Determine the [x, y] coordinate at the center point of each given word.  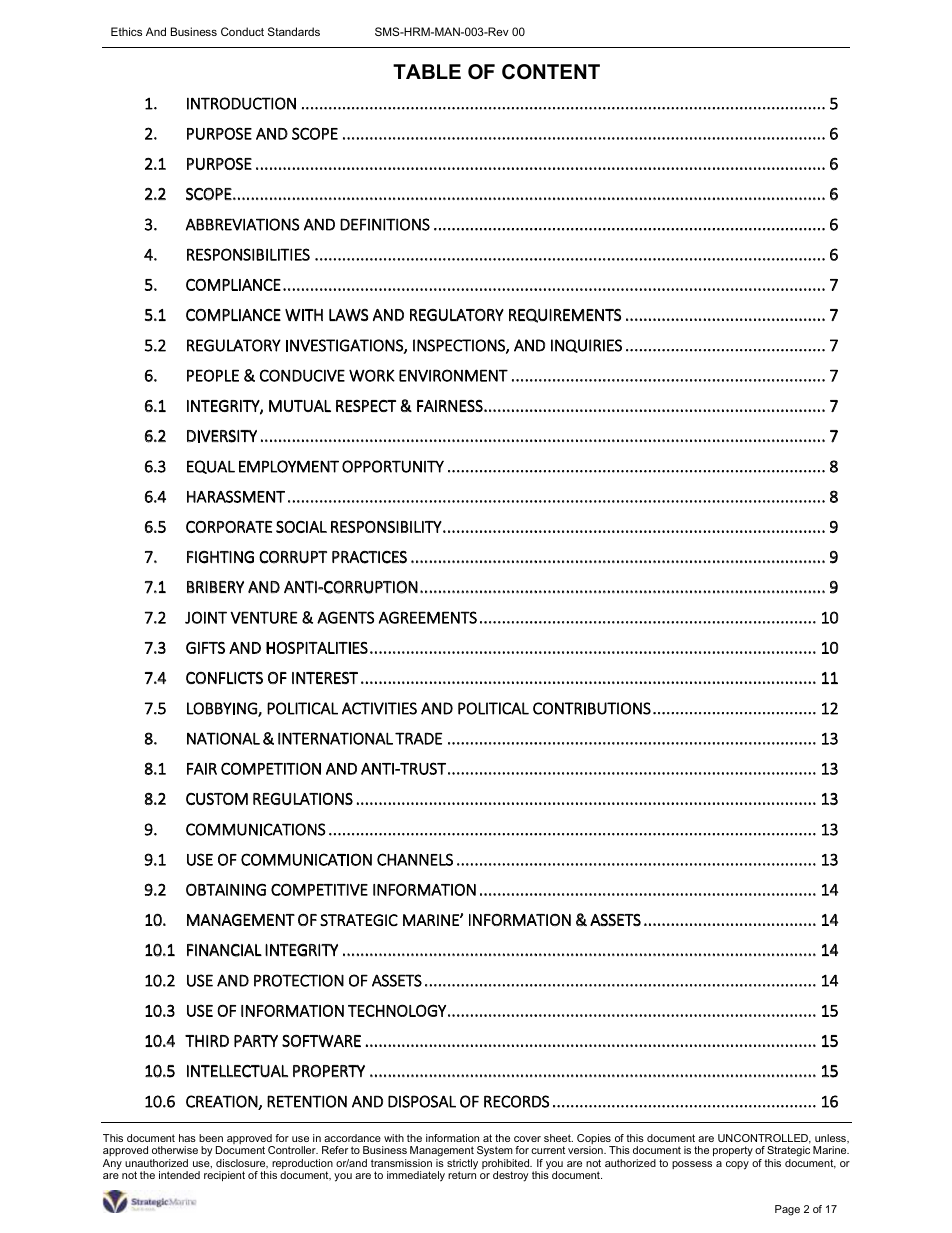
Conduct [242, 31]
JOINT [206, 617]
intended [179, 1175]
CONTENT [551, 72]
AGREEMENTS [428, 617]
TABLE [427, 71]
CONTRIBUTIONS [592, 708]
